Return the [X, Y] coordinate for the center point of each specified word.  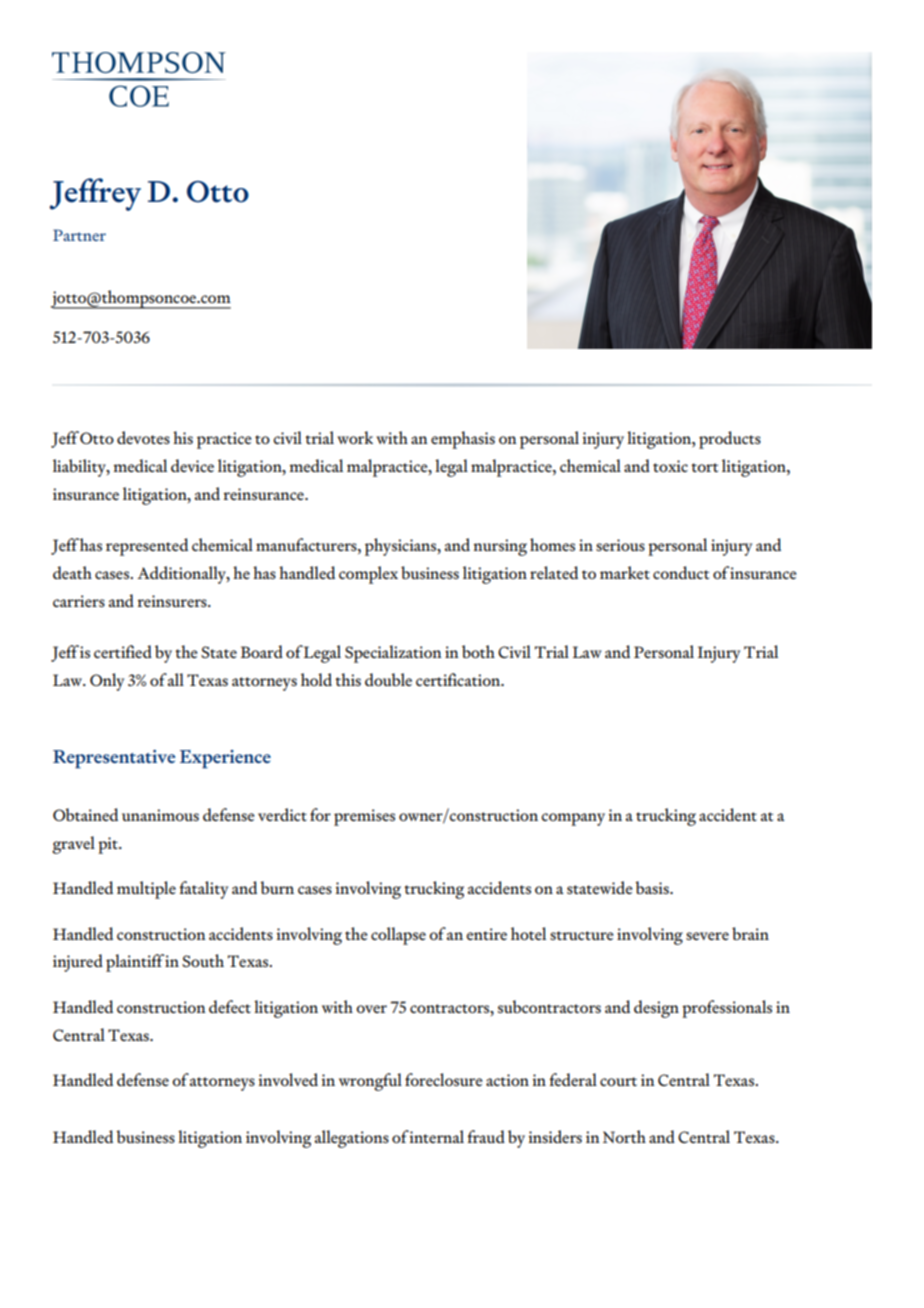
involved [288, 1079]
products [730, 440]
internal [436, 1136]
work [355, 437]
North [624, 1136]
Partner [79, 235]
